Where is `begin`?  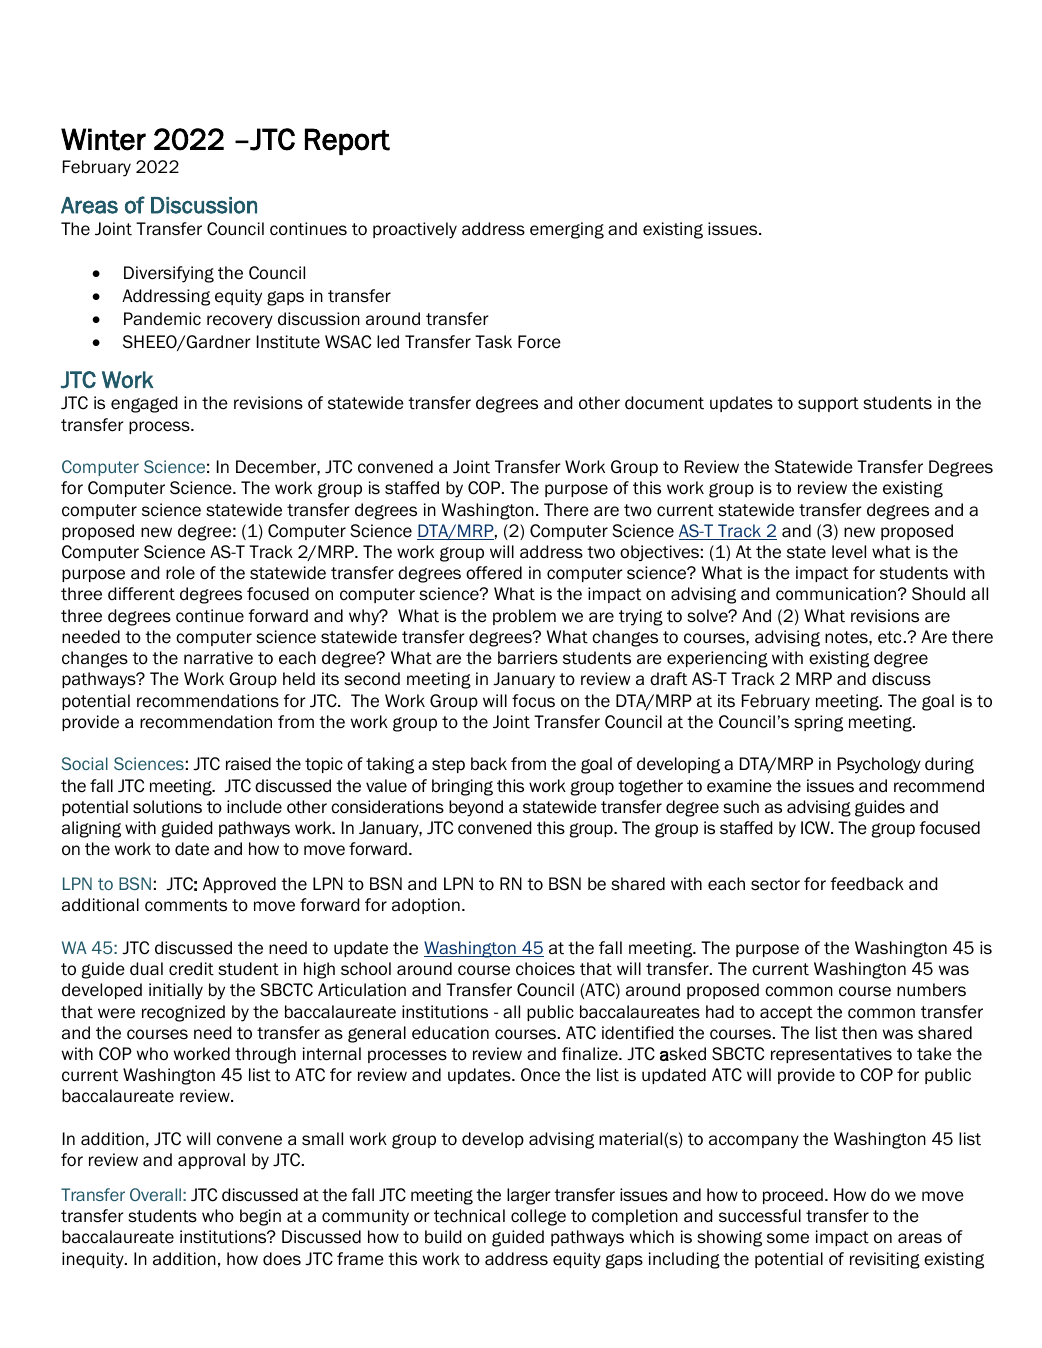 begin is located at coordinates (260, 1217).
